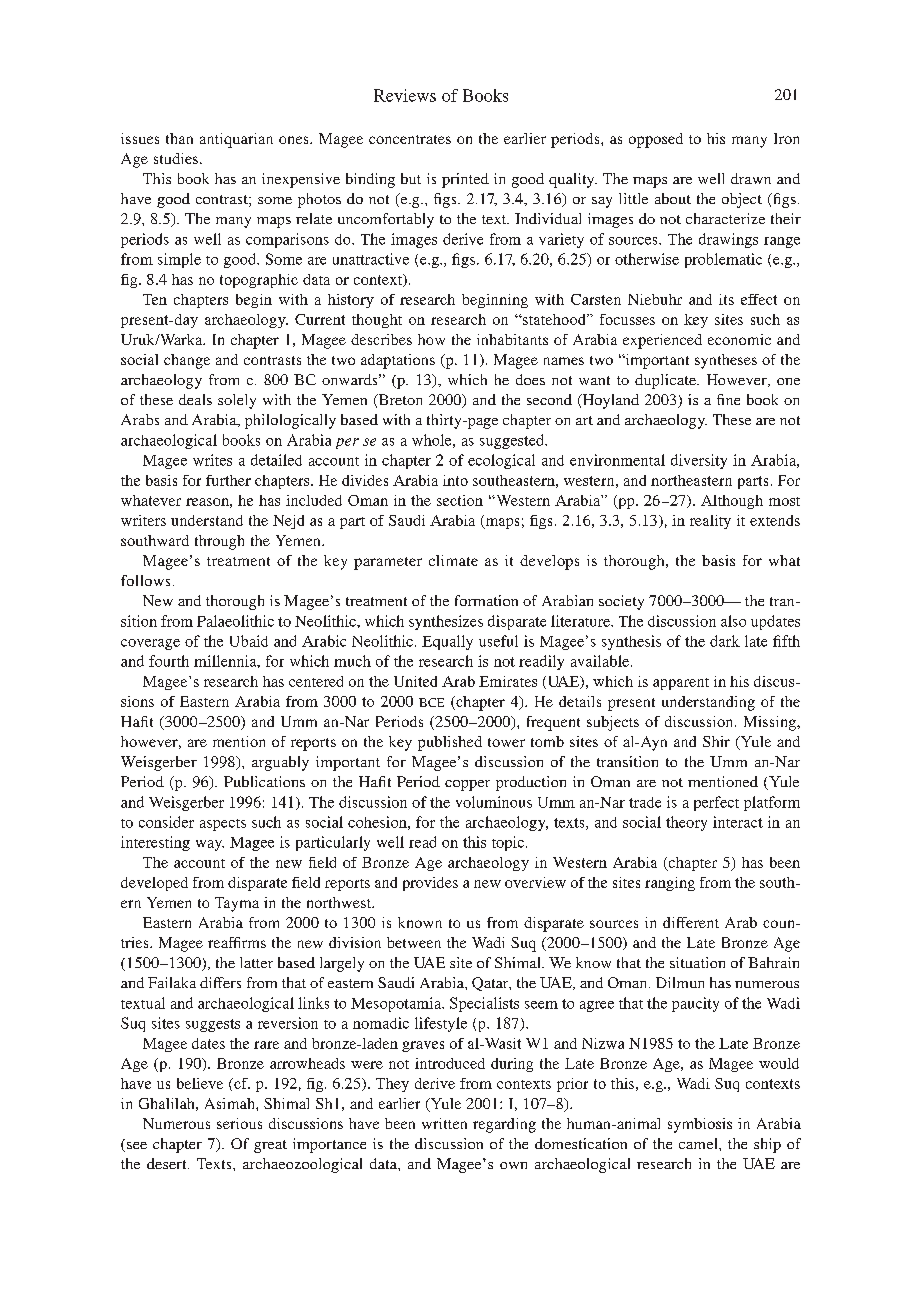 The height and width of the document is (1316, 921). I want to click on antiquarian, so click(236, 140).
